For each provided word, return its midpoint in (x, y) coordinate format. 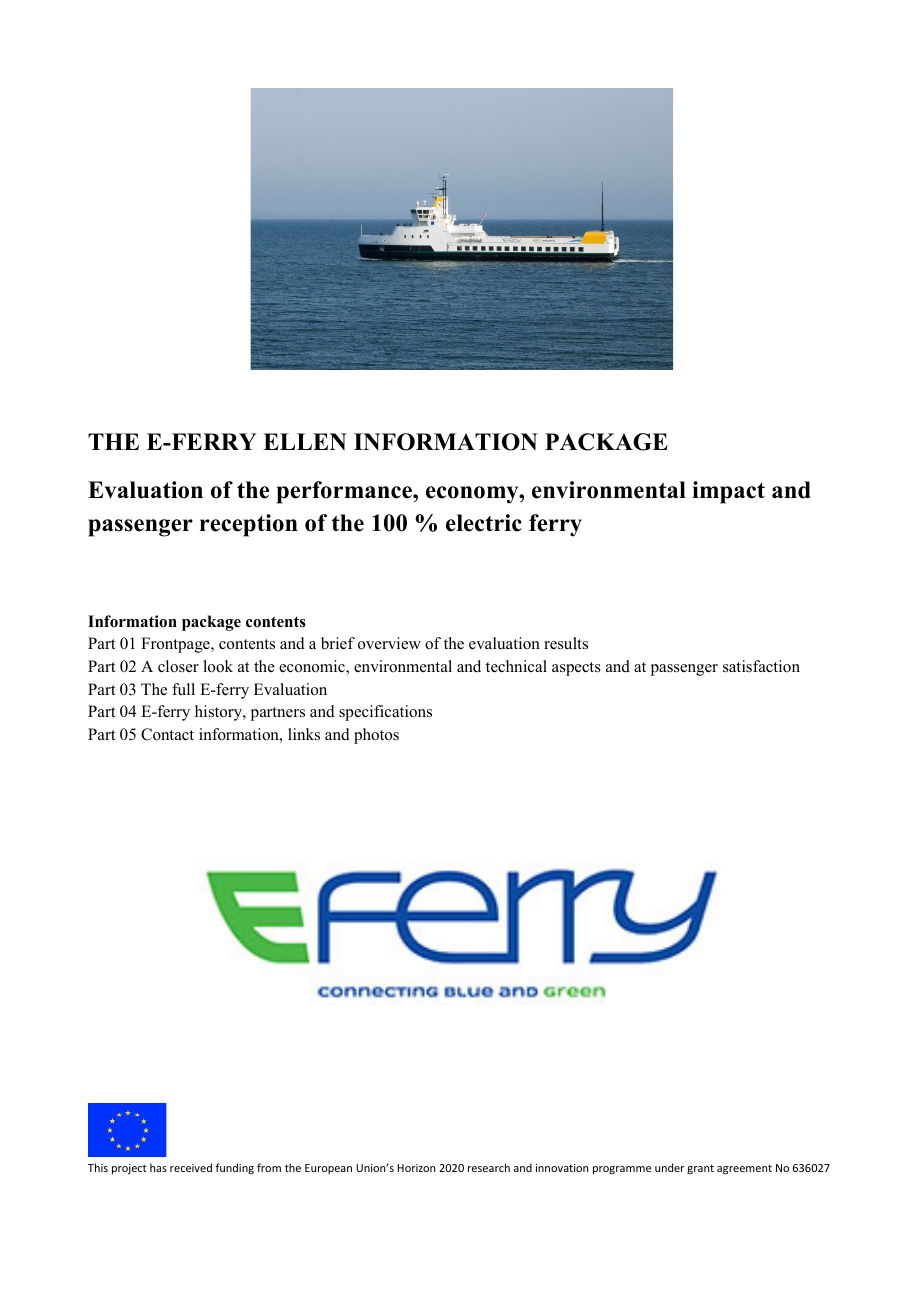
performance (345, 492)
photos (376, 736)
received (191, 1167)
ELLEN (305, 441)
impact (728, 492)
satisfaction (761, 666)
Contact (167, 734)
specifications (385, 713)
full (183, 689)
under (669, 1167)
